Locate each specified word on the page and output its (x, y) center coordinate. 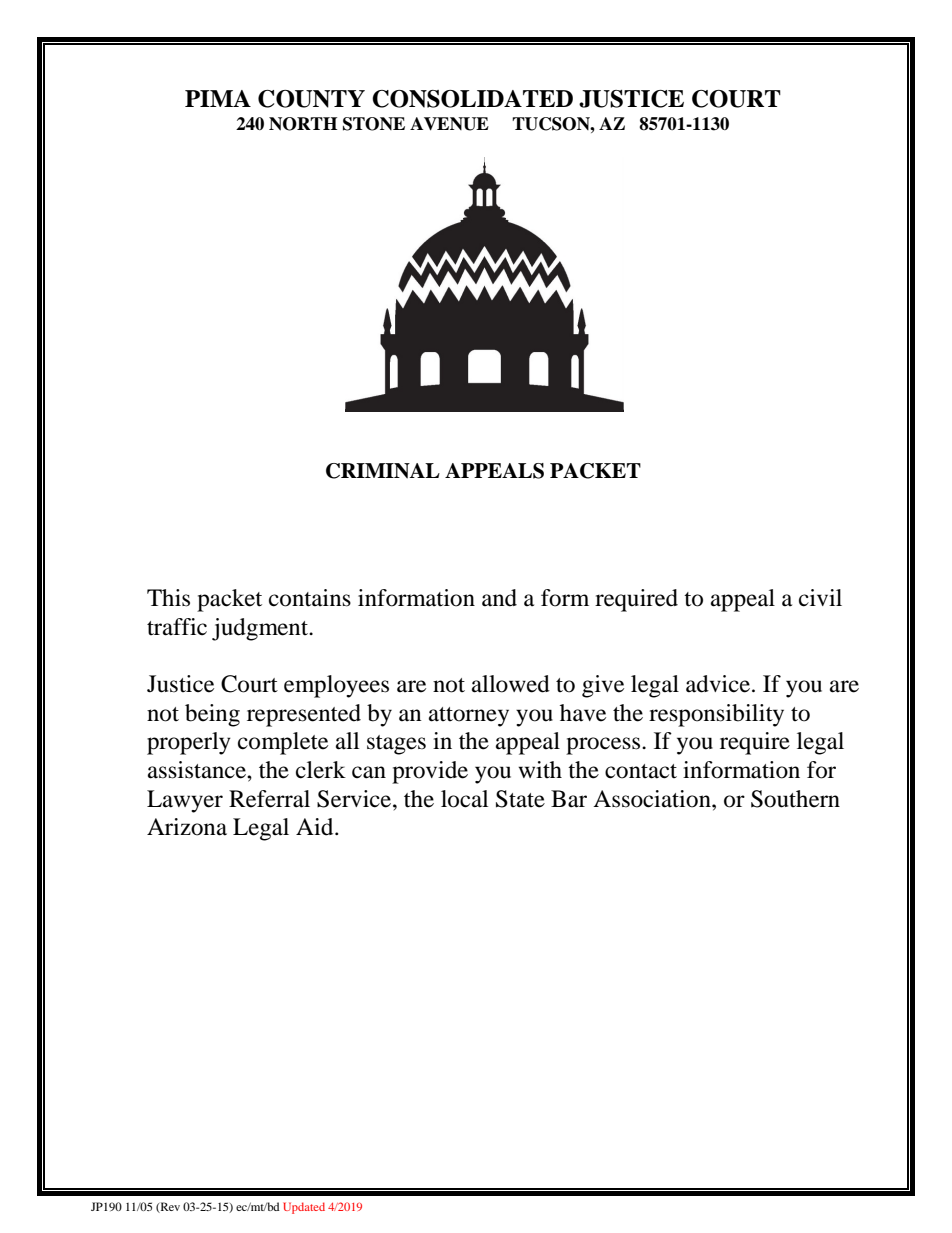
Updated (304, 1208)
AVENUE (449, 124)
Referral (269, 799)
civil (820, 598)
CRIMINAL (383, 471)
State (520, 799)
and (499, 598)
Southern (795, 799)
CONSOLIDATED (472, 99)
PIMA (218, 98)
